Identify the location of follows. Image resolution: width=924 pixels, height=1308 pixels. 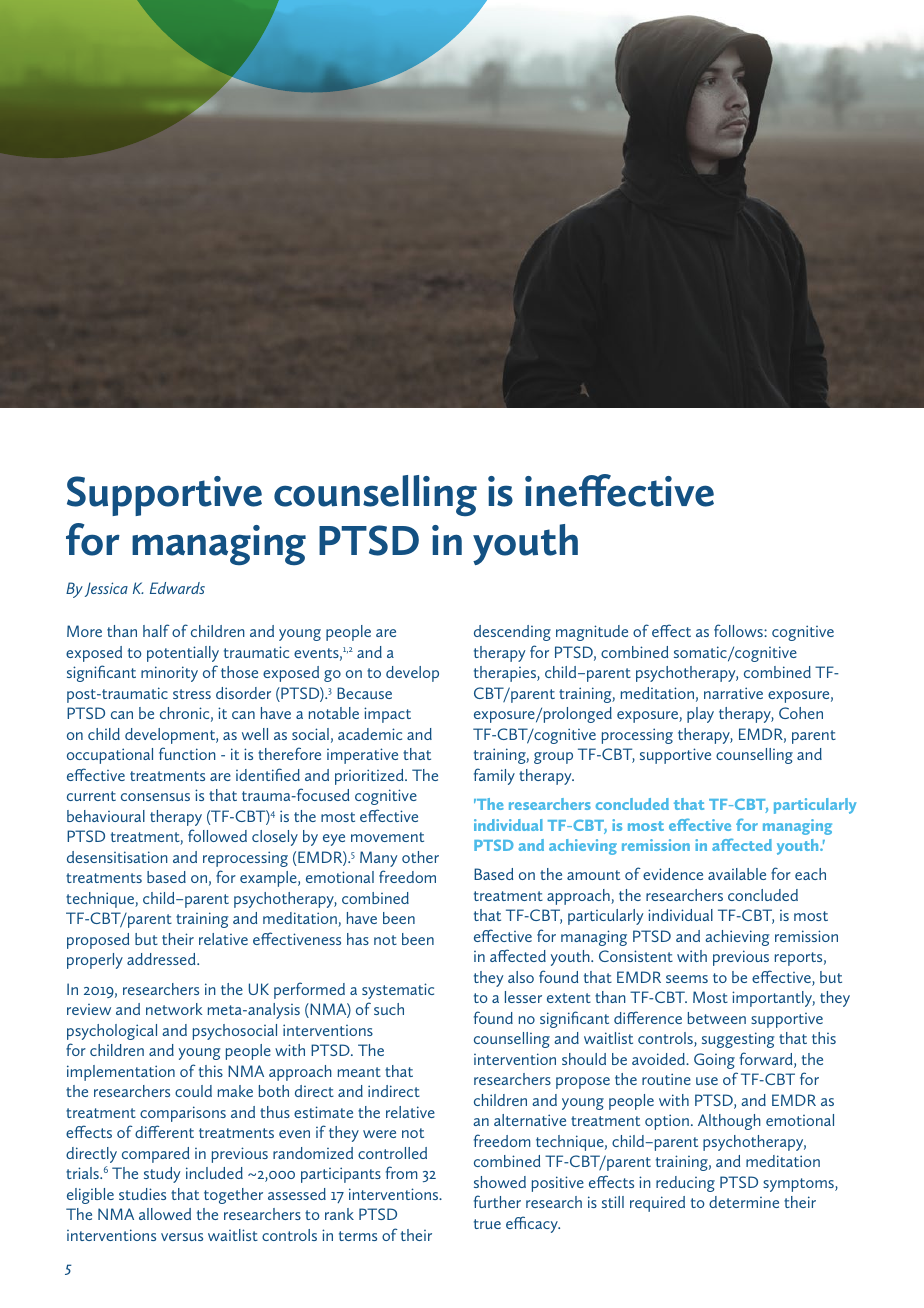
(739, 630).
